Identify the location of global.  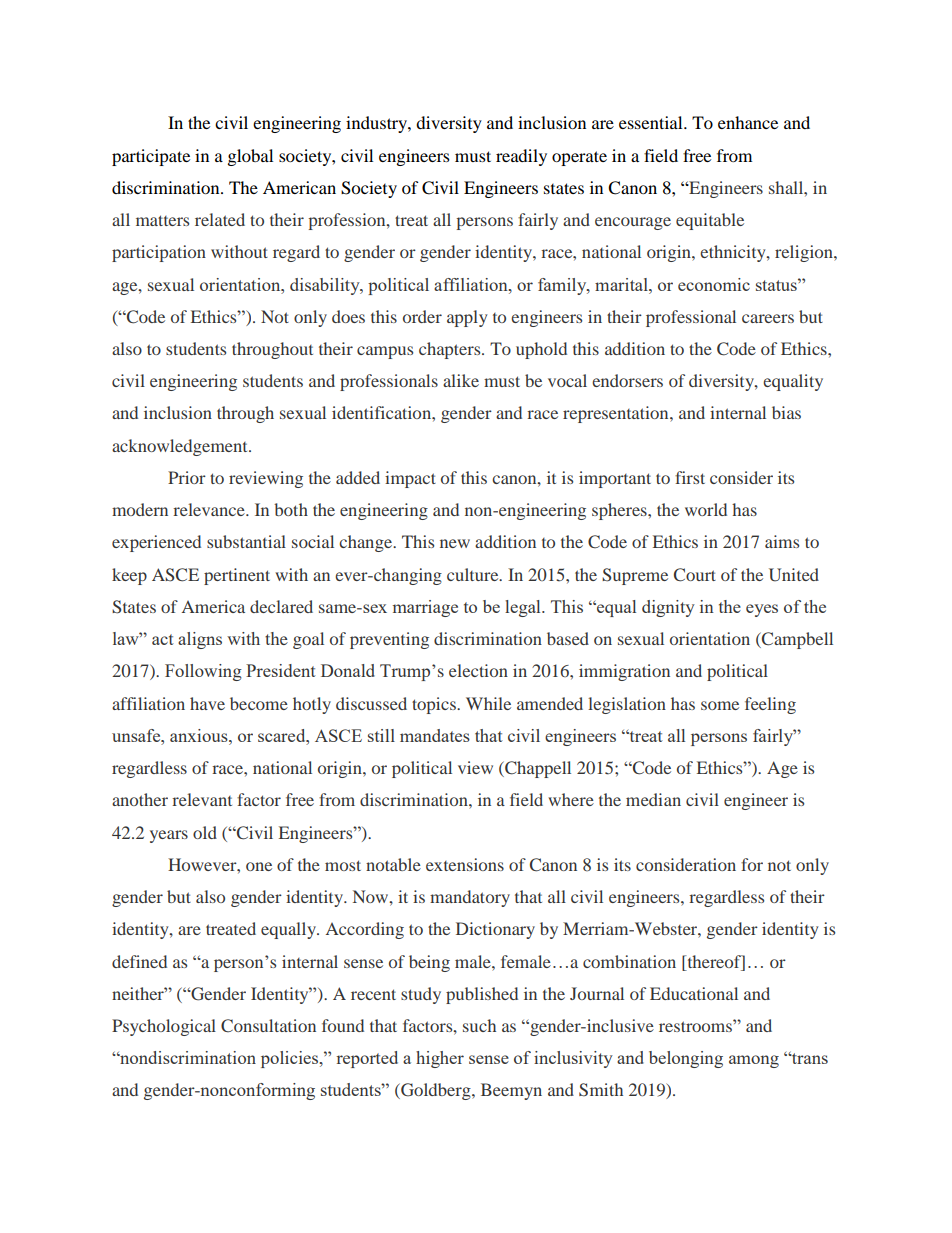
(250, 157).
